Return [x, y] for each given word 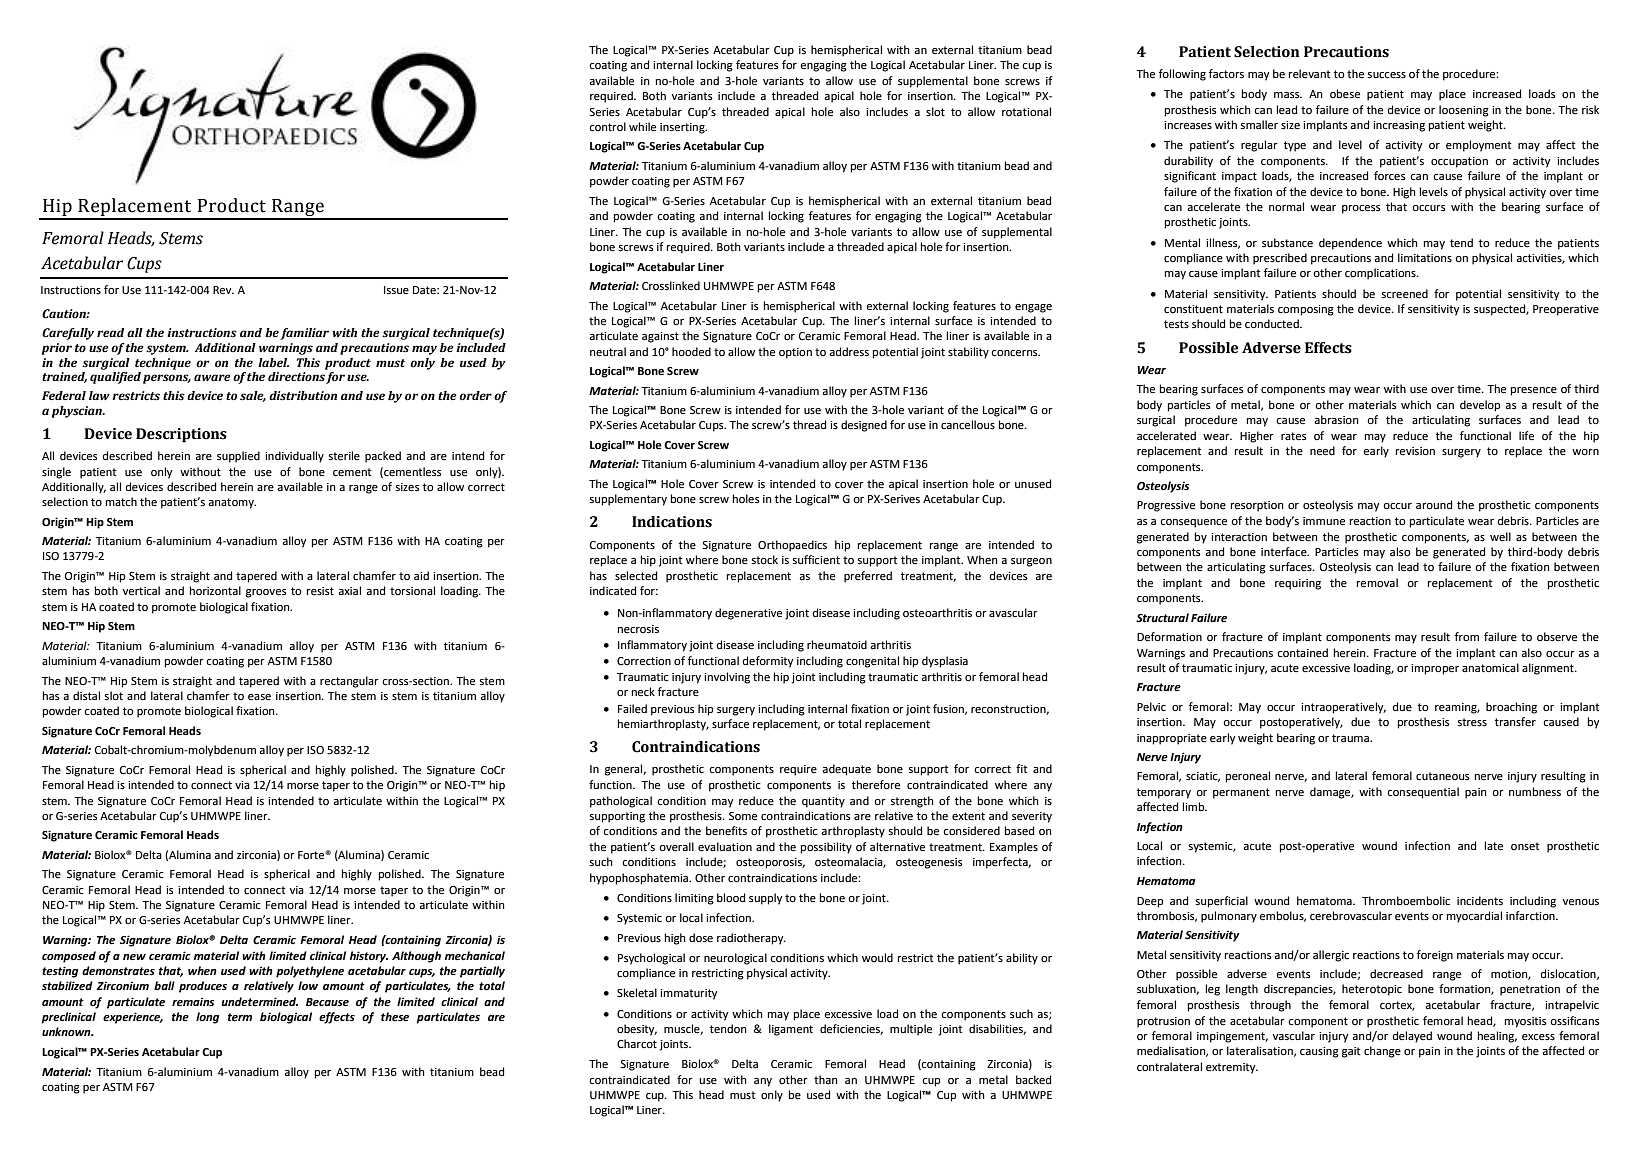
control [607, 126]
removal [1377, 583]
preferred [868, 577]
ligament [791, 1030]
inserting [683, 128]
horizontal [215, 590]
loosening [1464, 111]
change [1382, 1052]
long [207, 1018]
